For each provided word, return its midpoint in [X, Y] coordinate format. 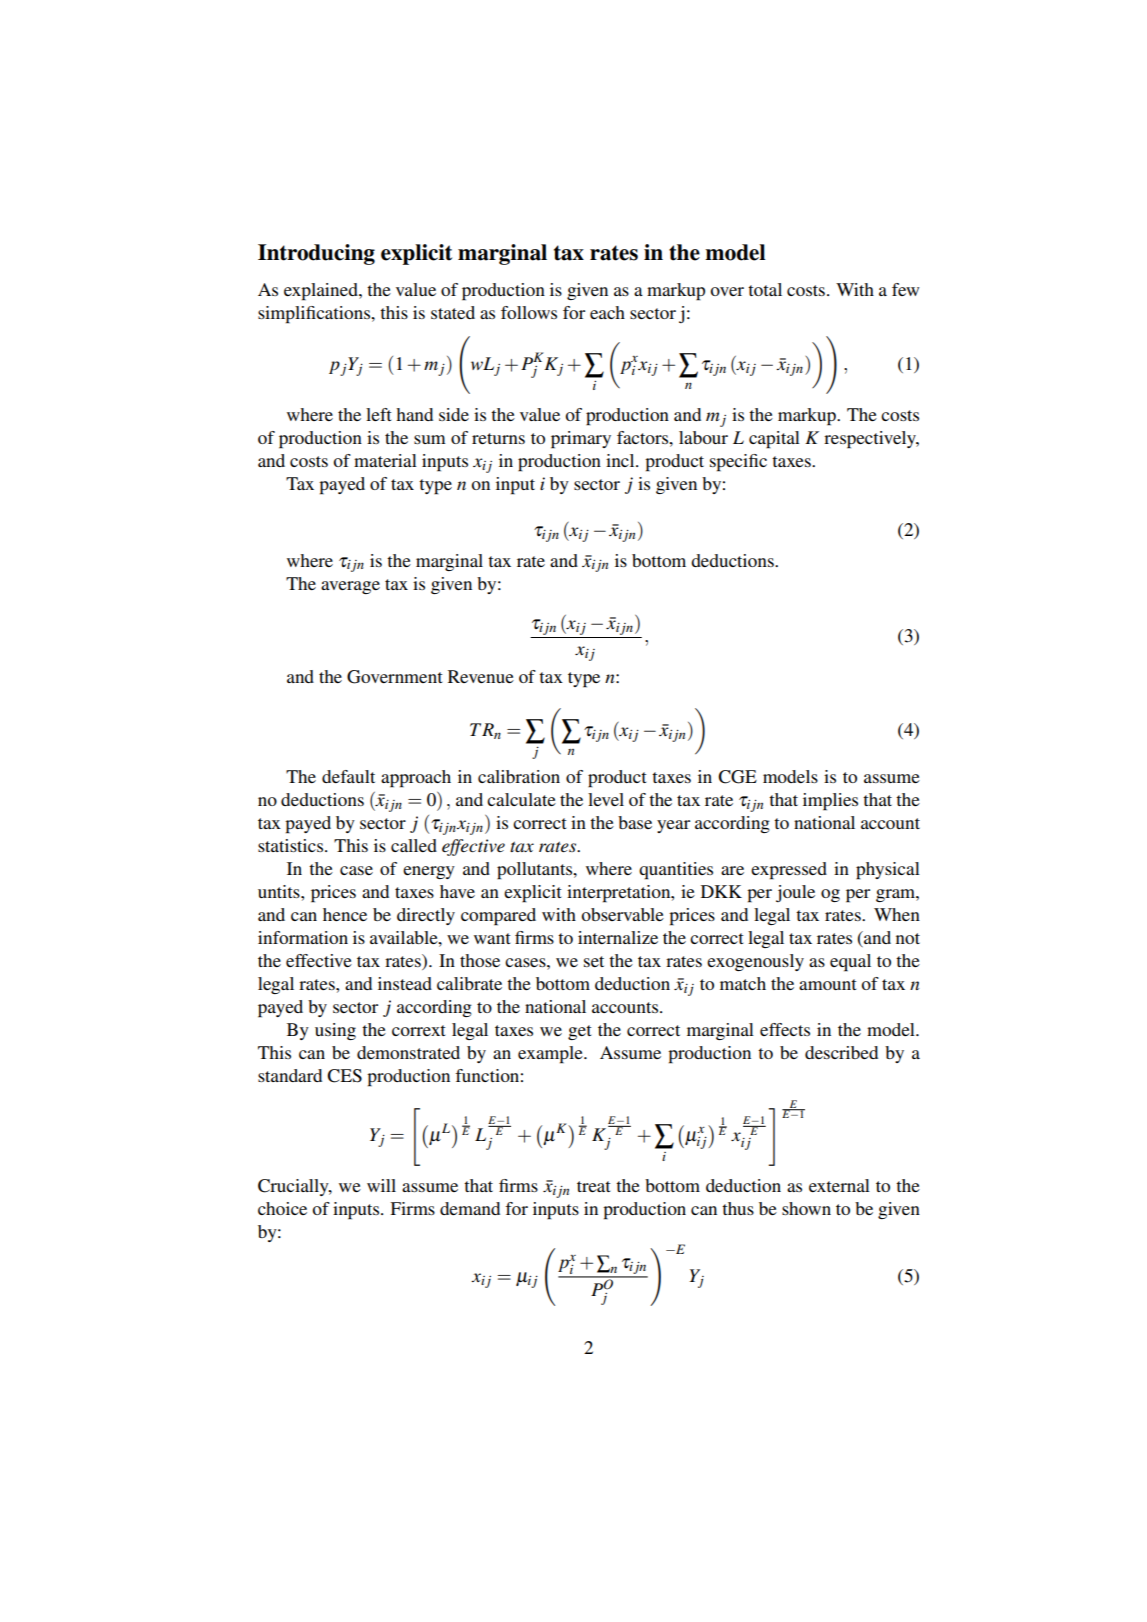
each [607, 312]
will [381, 1185]
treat [594, 1186]
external [839, 1185]
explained [322, 292]
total [765, 289]
